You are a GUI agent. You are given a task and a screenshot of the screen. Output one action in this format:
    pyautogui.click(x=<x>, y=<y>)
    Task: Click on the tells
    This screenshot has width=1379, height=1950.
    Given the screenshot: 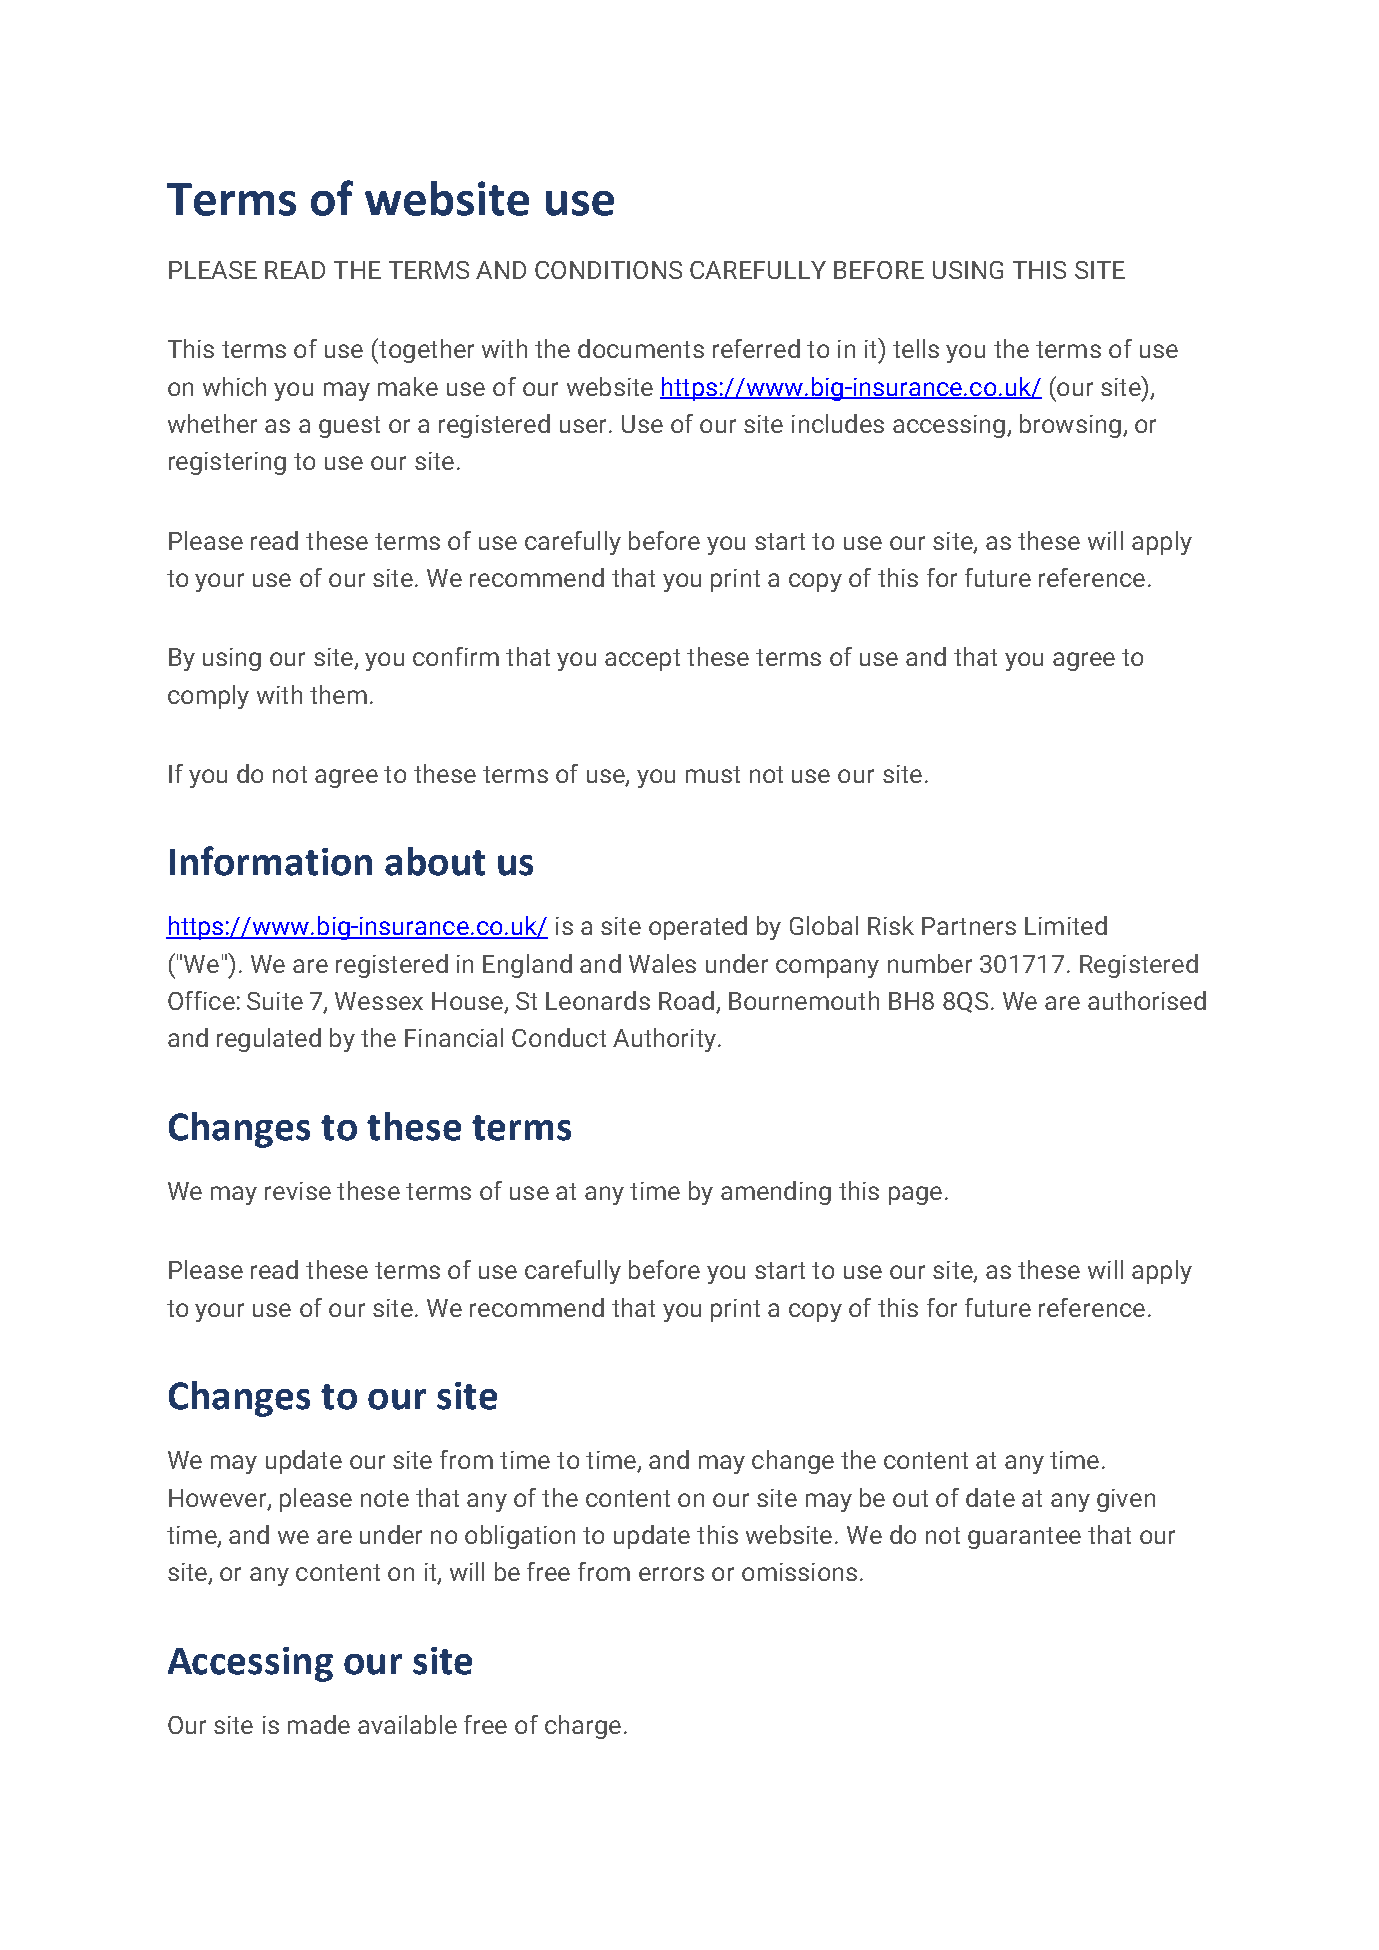 What is the action you would take?
    pyautogui.click(x=916, y=348)
